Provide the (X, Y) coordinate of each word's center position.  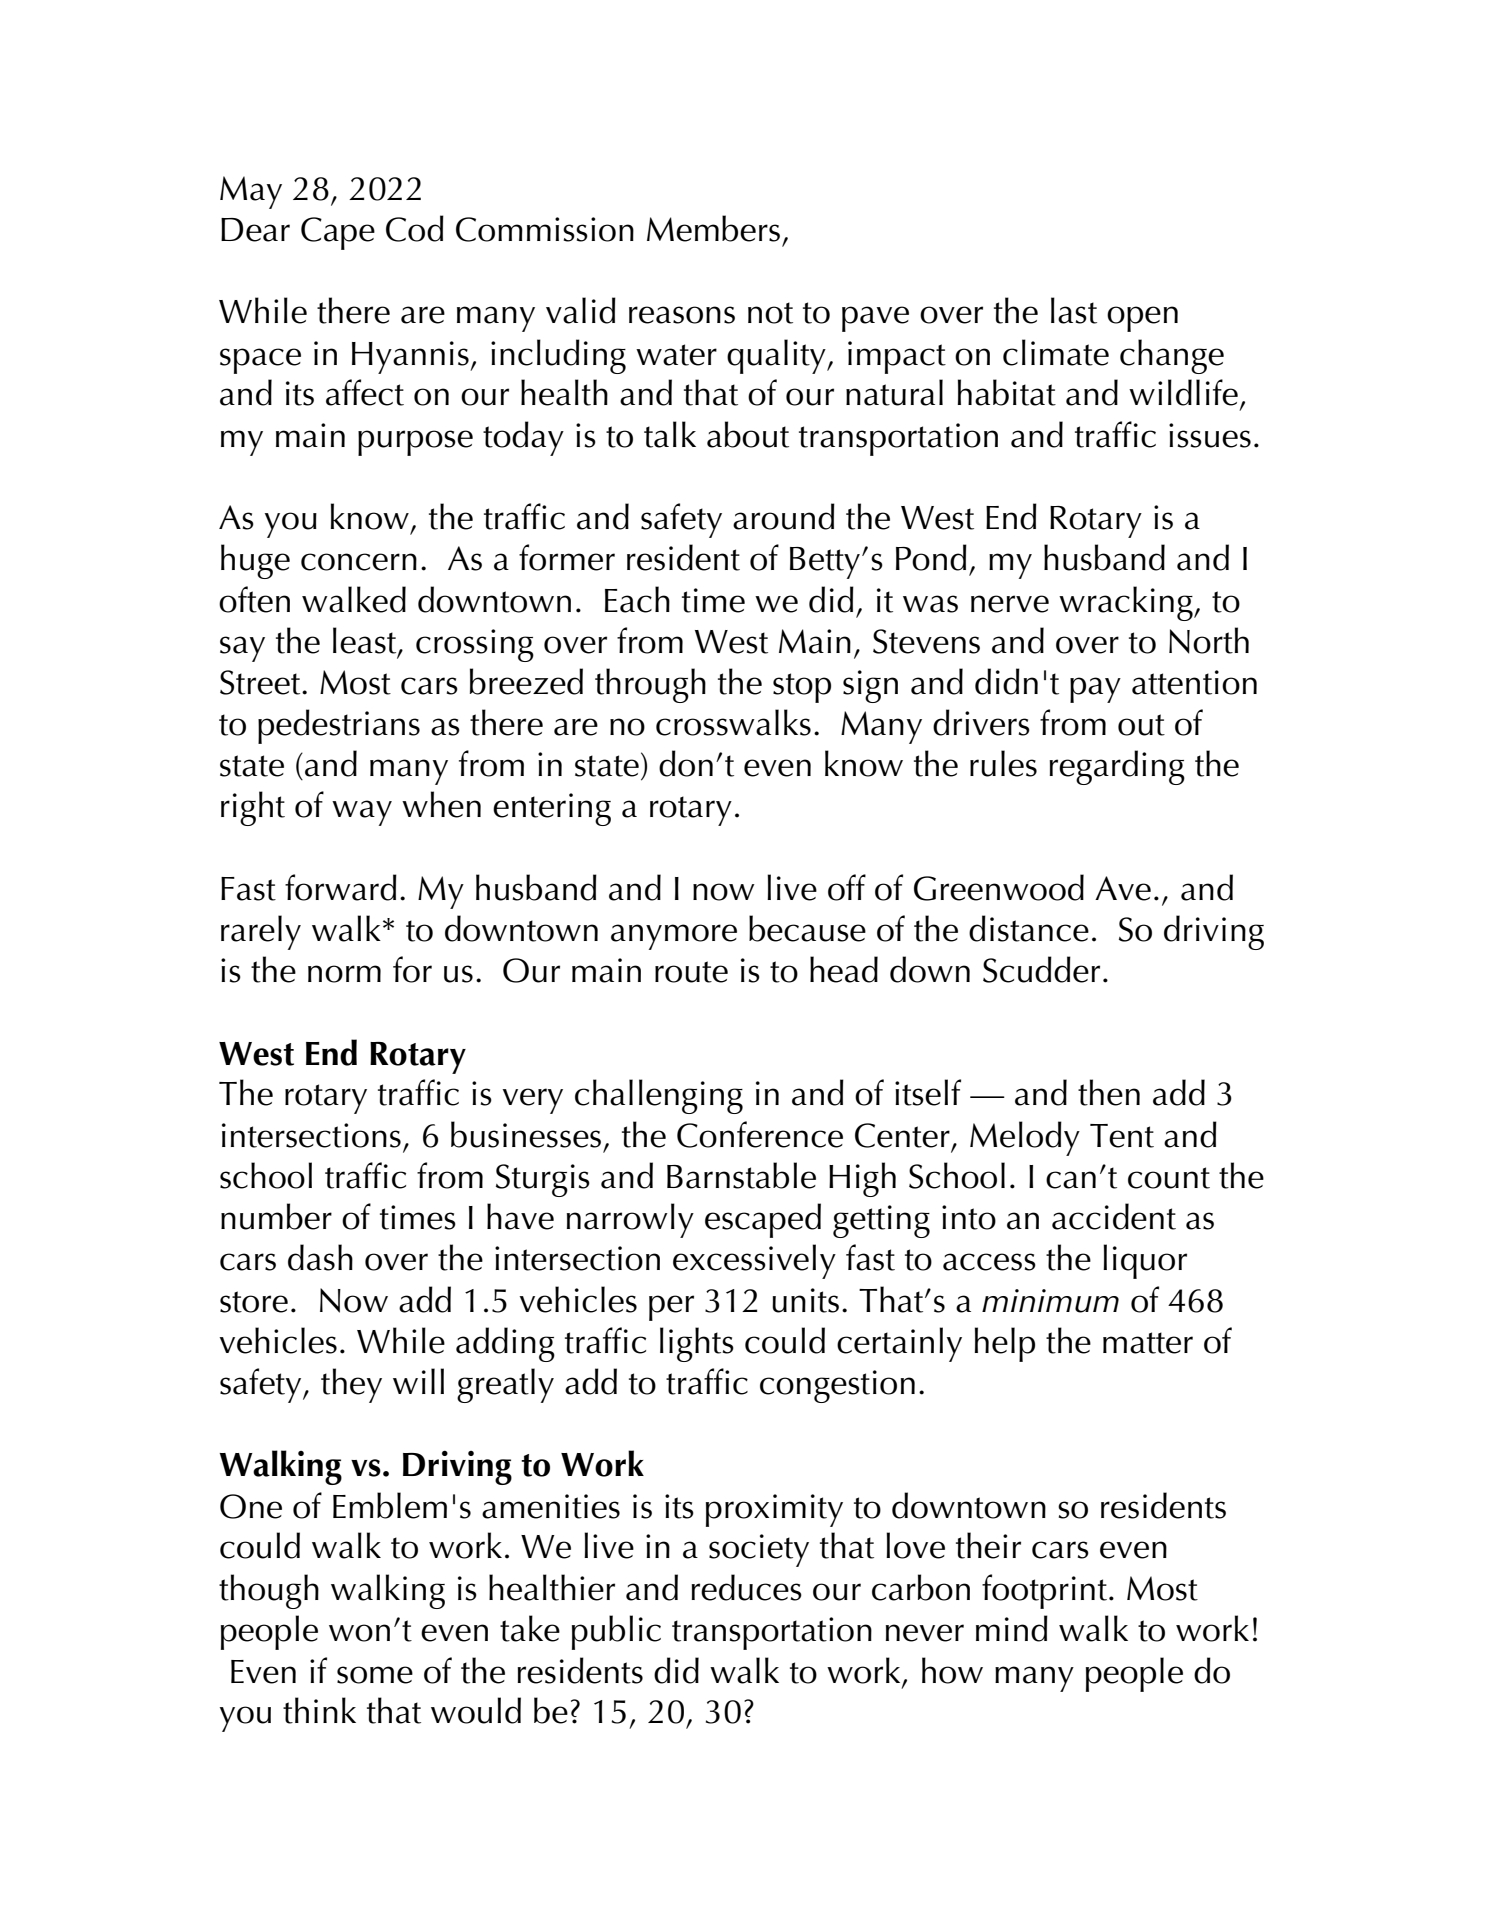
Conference (760, 1134)
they (351, 1385)
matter (1148, 1343)
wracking (1127, 603)
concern (359, 562)
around (784, 516)
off (847, 887)
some (375, 1675)
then (1109, 1092)
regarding (1117, 767)
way (362, 813)
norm (344, 974)
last (1074, 310)
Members (713, 228)
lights (697, 1344)
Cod (415, 228)
